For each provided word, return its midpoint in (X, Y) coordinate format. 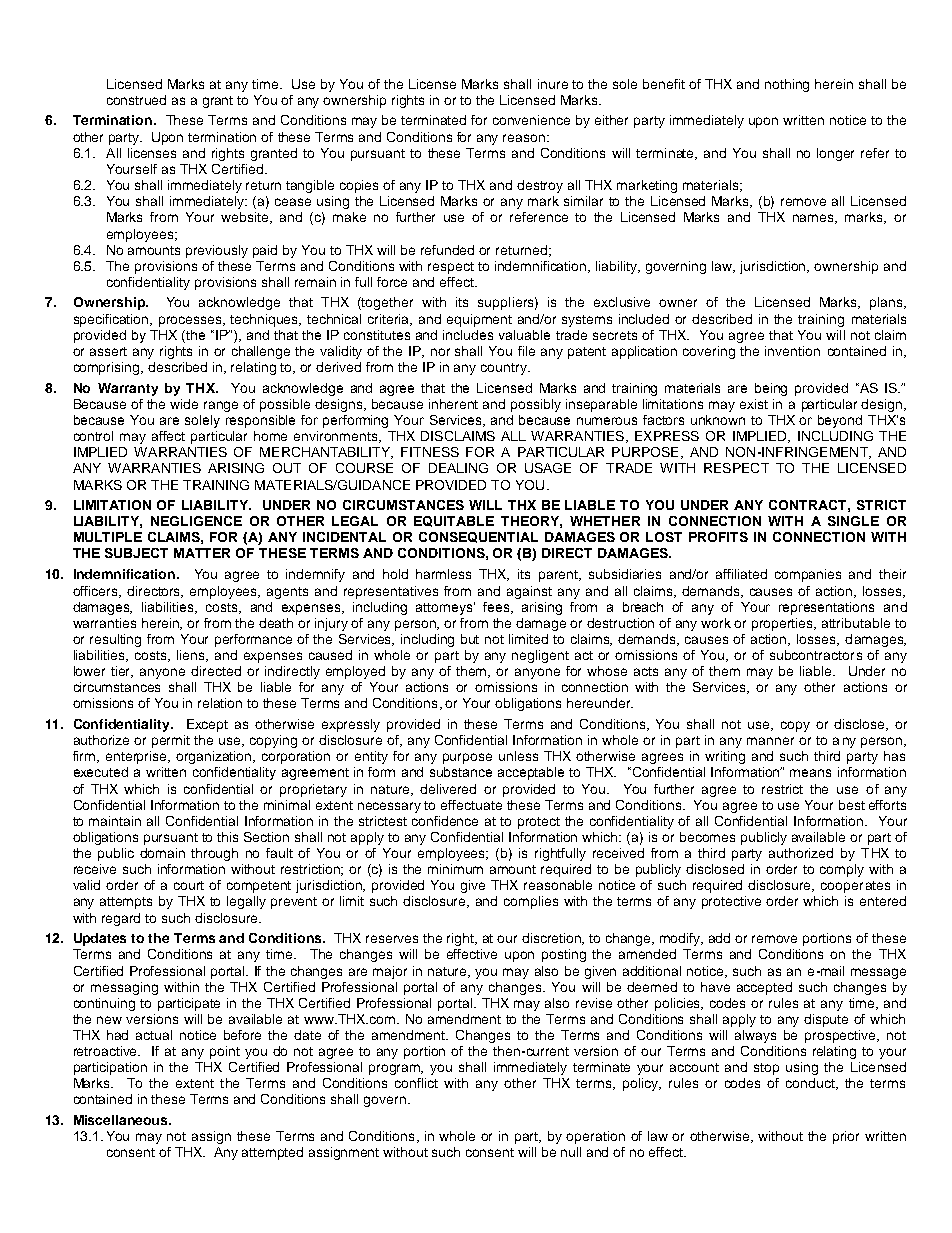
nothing (787, 85)
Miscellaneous (122, 1120)
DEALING (458, 468)
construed (136, 100)
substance (461, 772)
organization (215, 757)
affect (168, 436)
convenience (531, 120)
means (810, 773)
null (571, 1152)
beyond (840, 421)
